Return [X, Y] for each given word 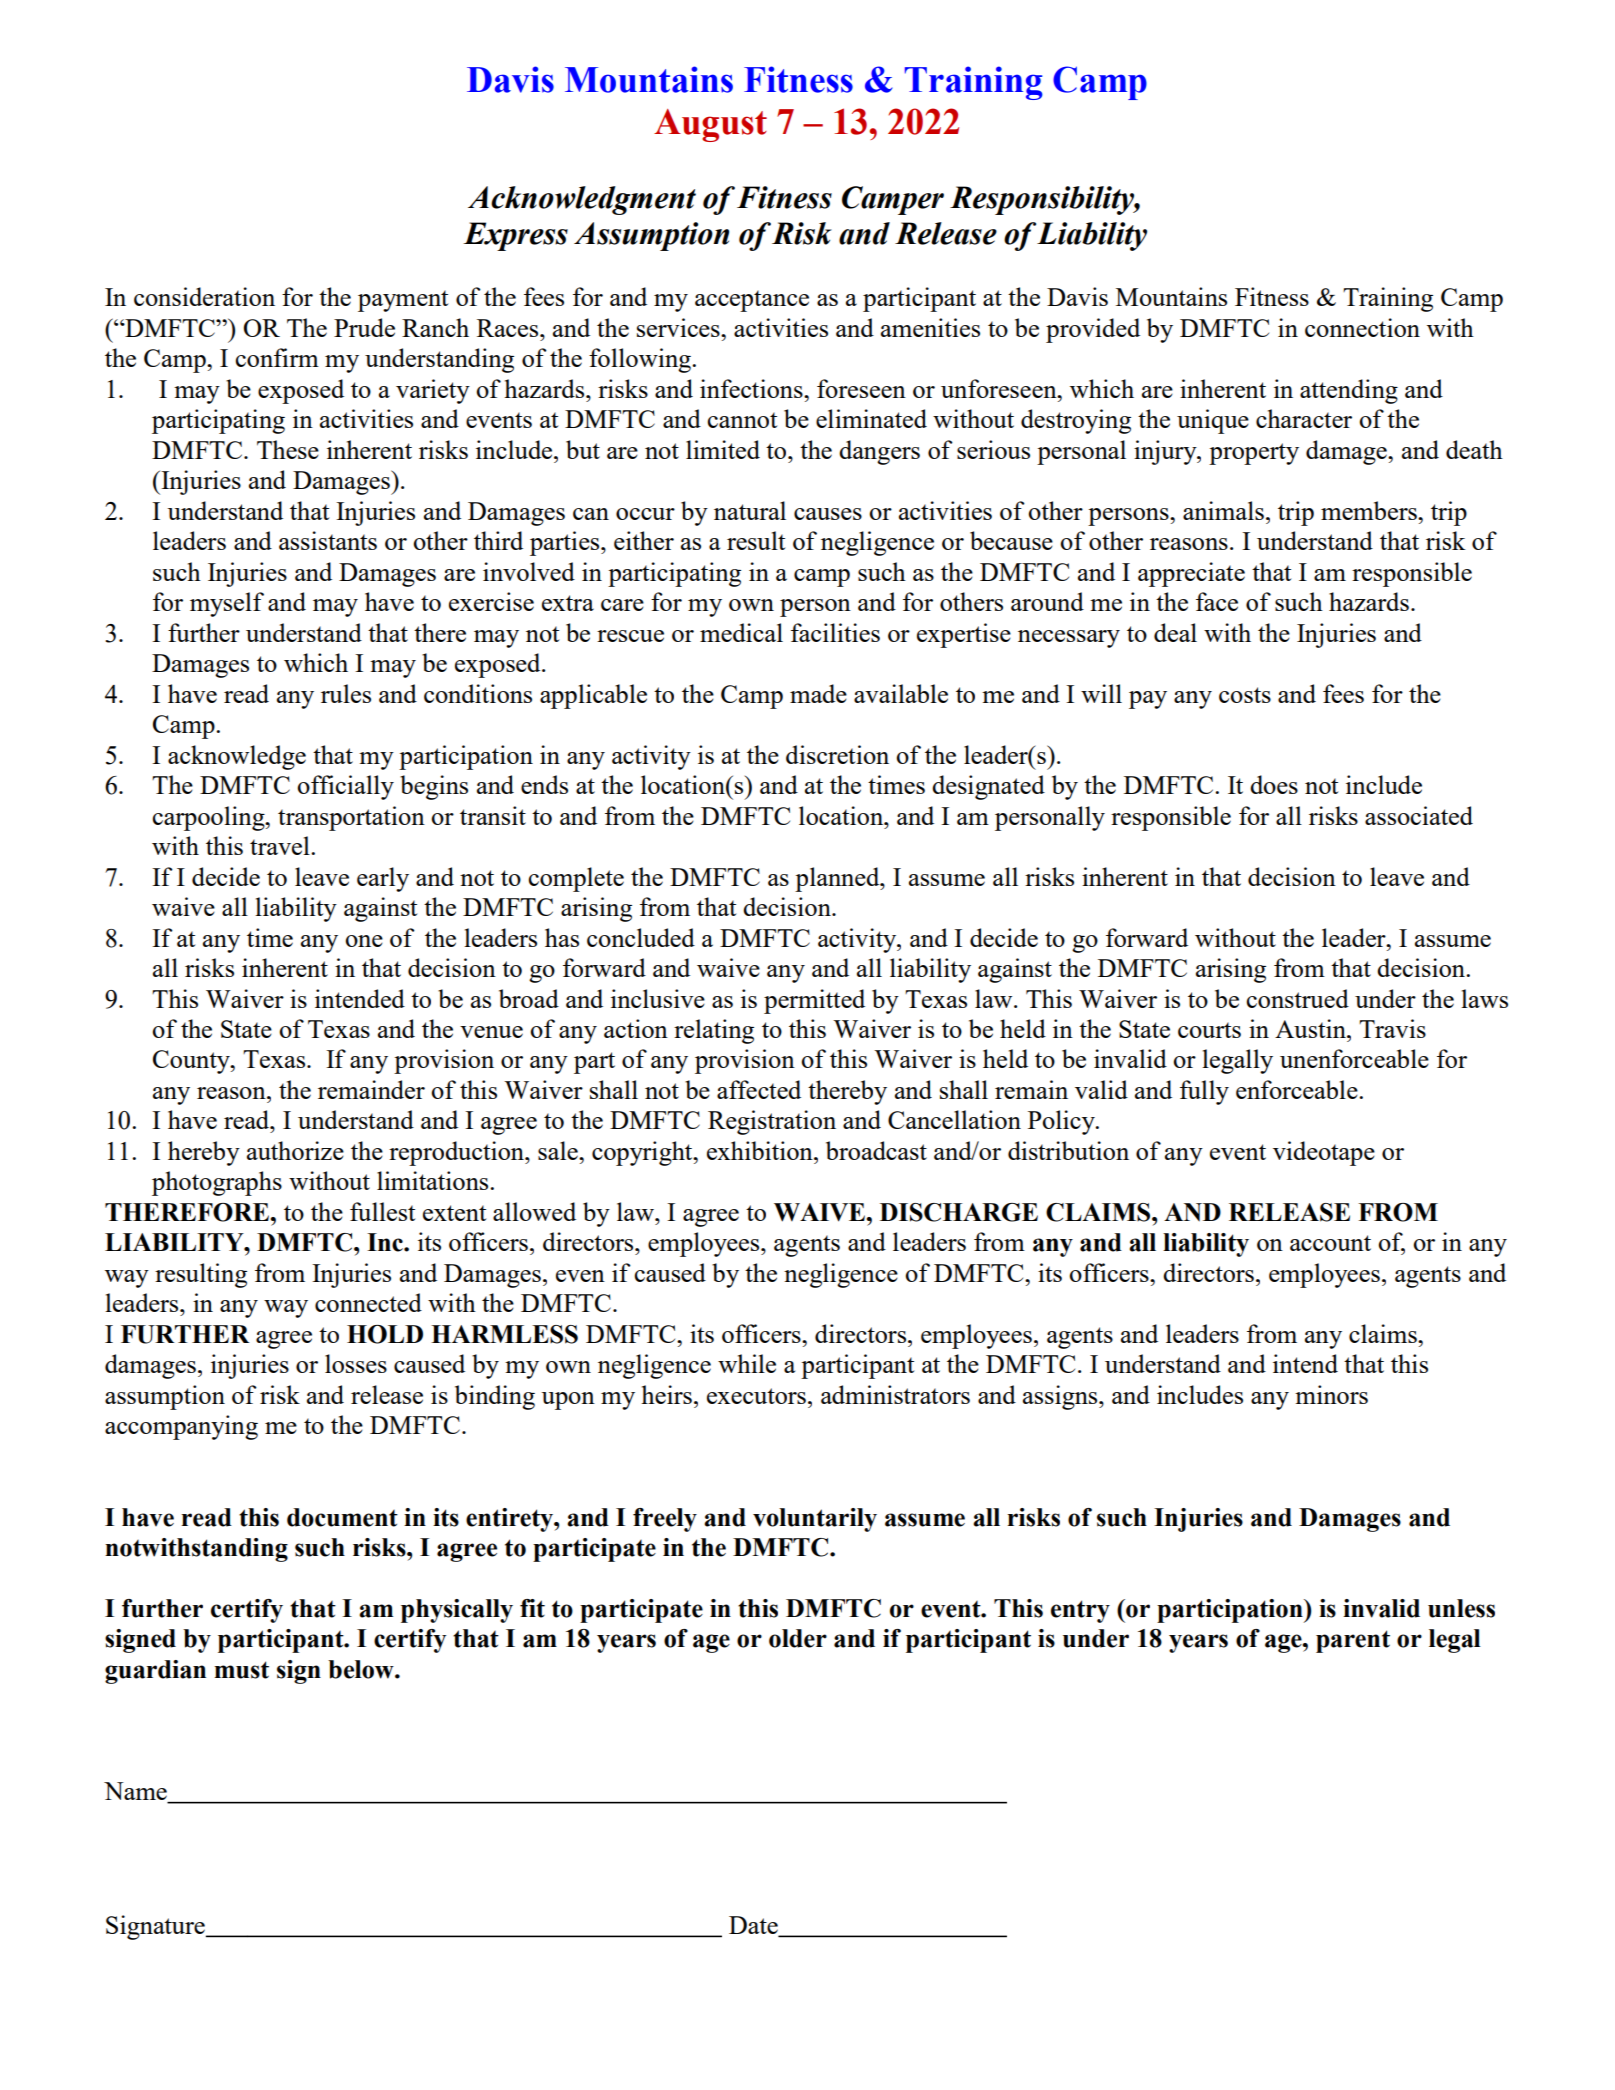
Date [754, 1926]
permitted [814, 1001]
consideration [204, 296]
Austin [1311, 1028]
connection [1362, 327]
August [710, 125]
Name [136, 1792]
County [192, 1062]
